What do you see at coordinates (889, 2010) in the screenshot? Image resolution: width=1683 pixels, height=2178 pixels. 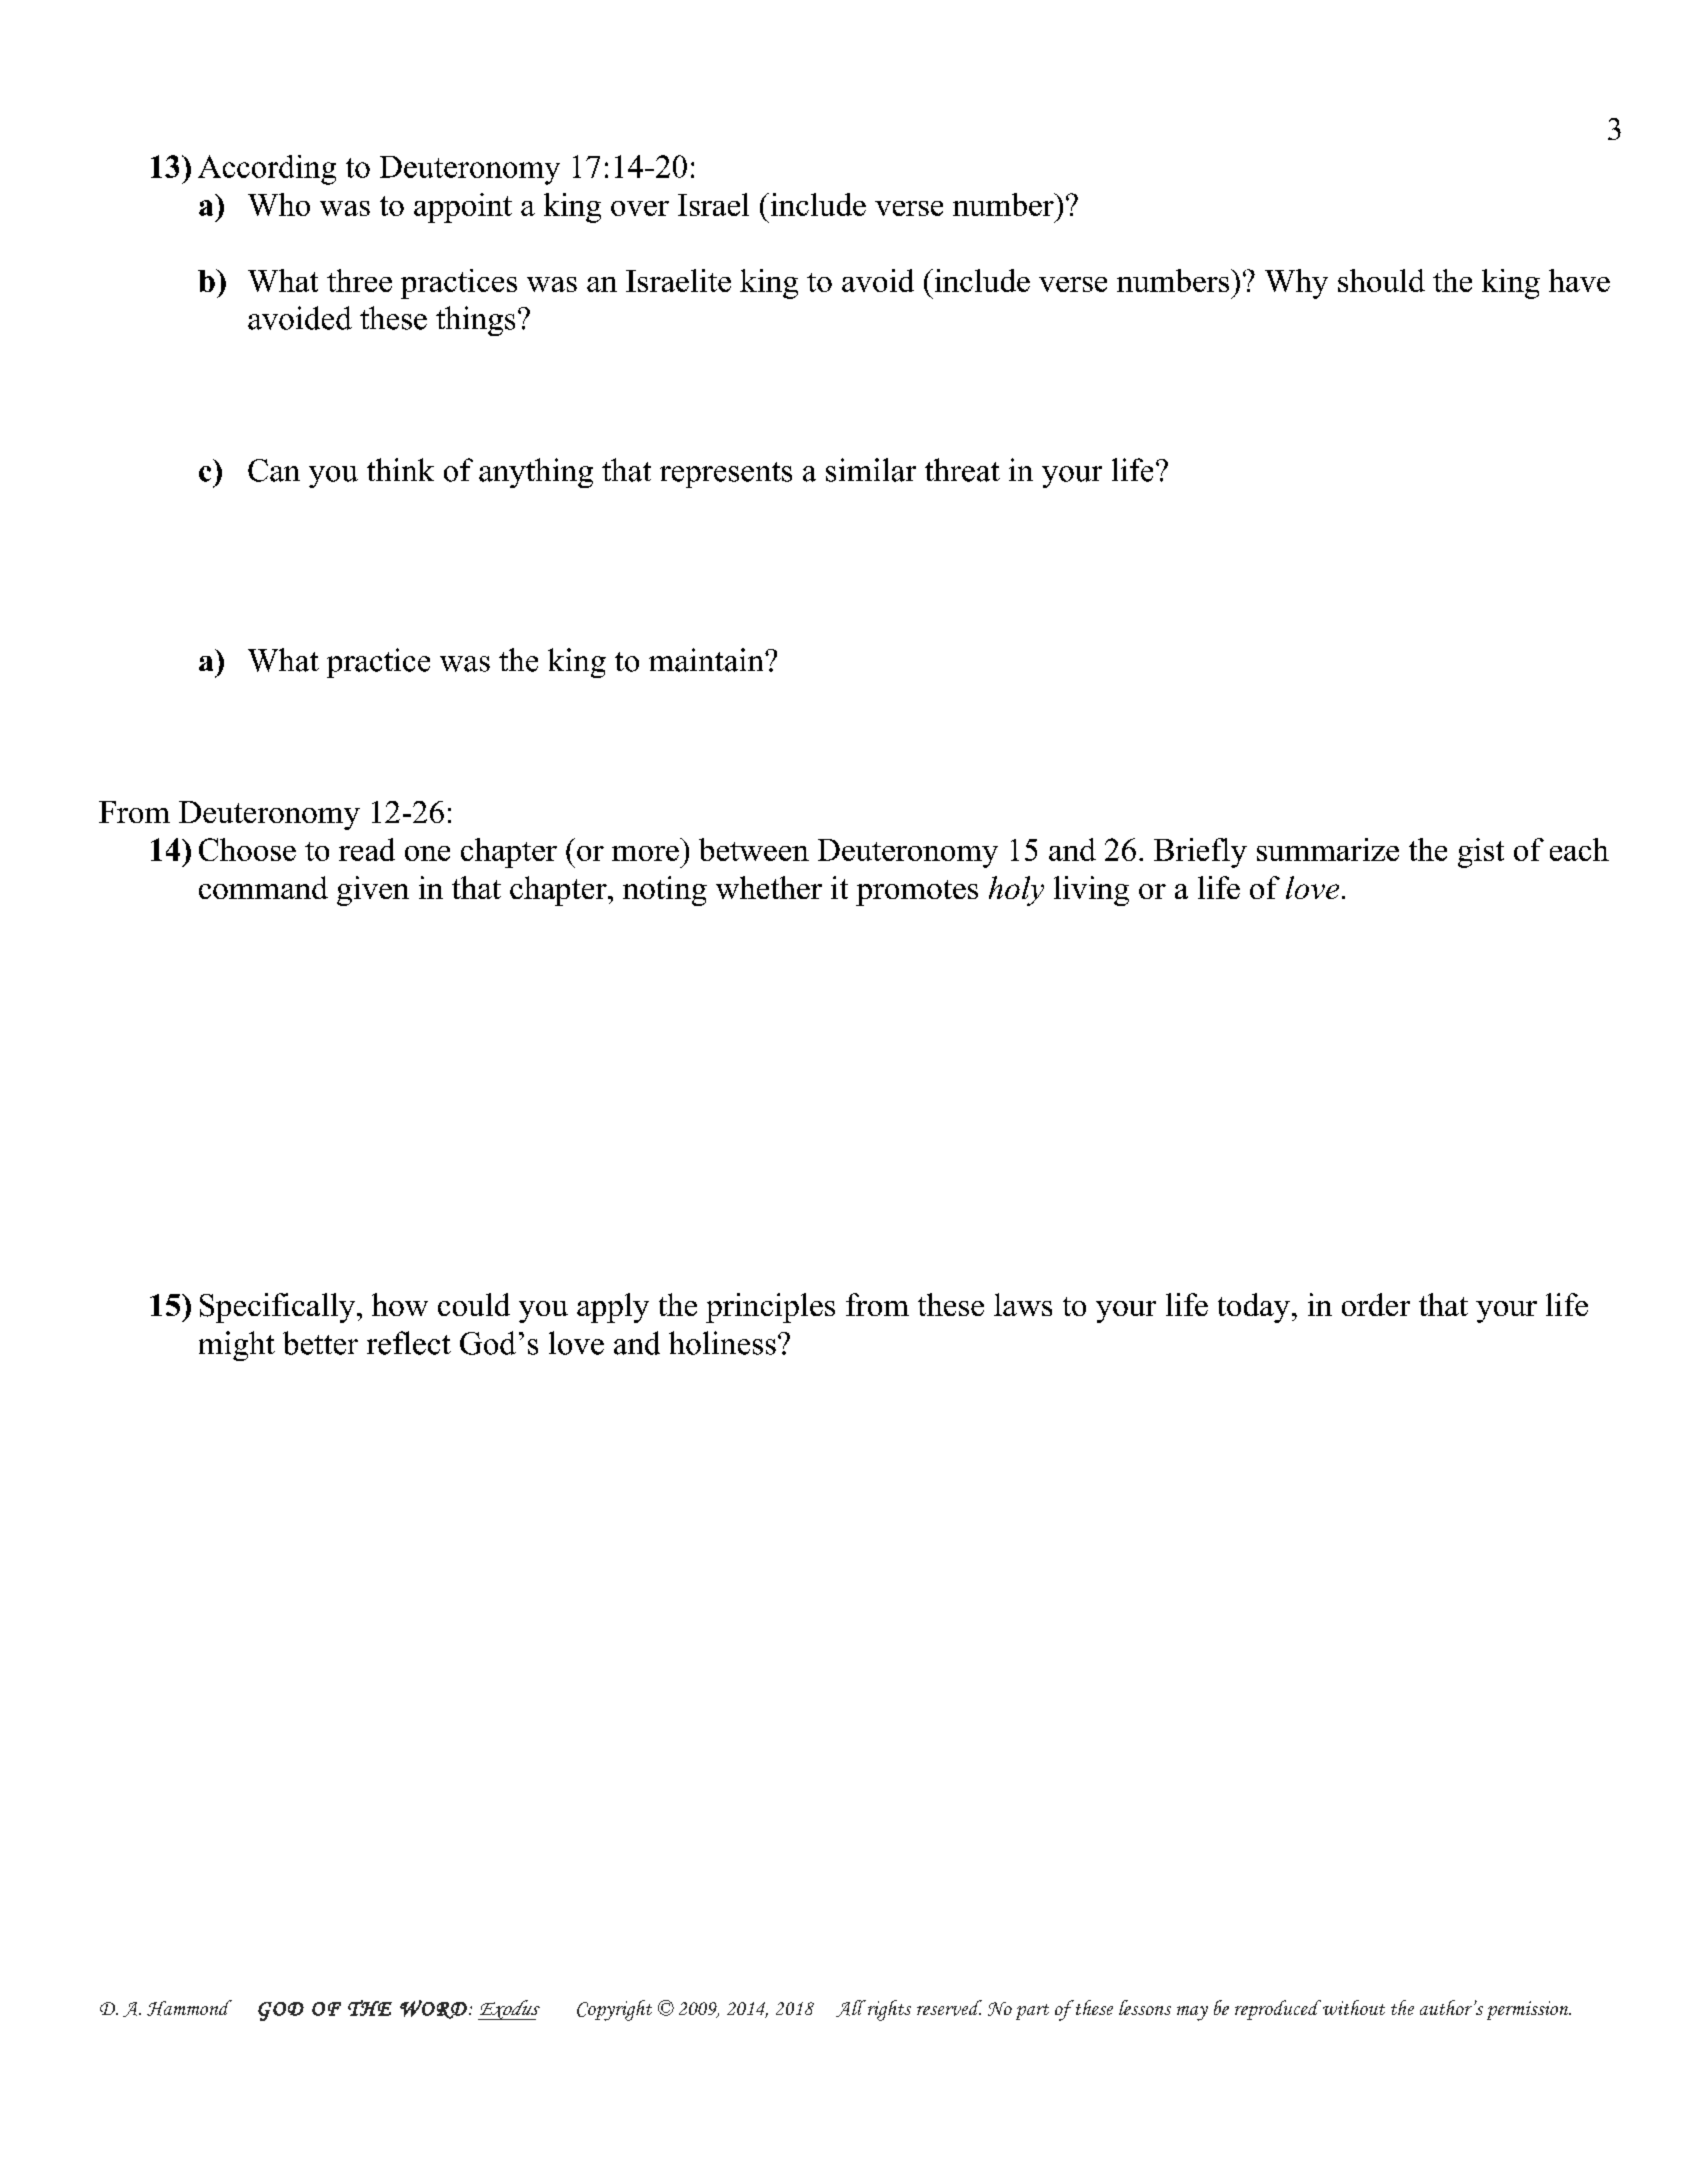 I see `rights` at bounding box center [889, 2010].
